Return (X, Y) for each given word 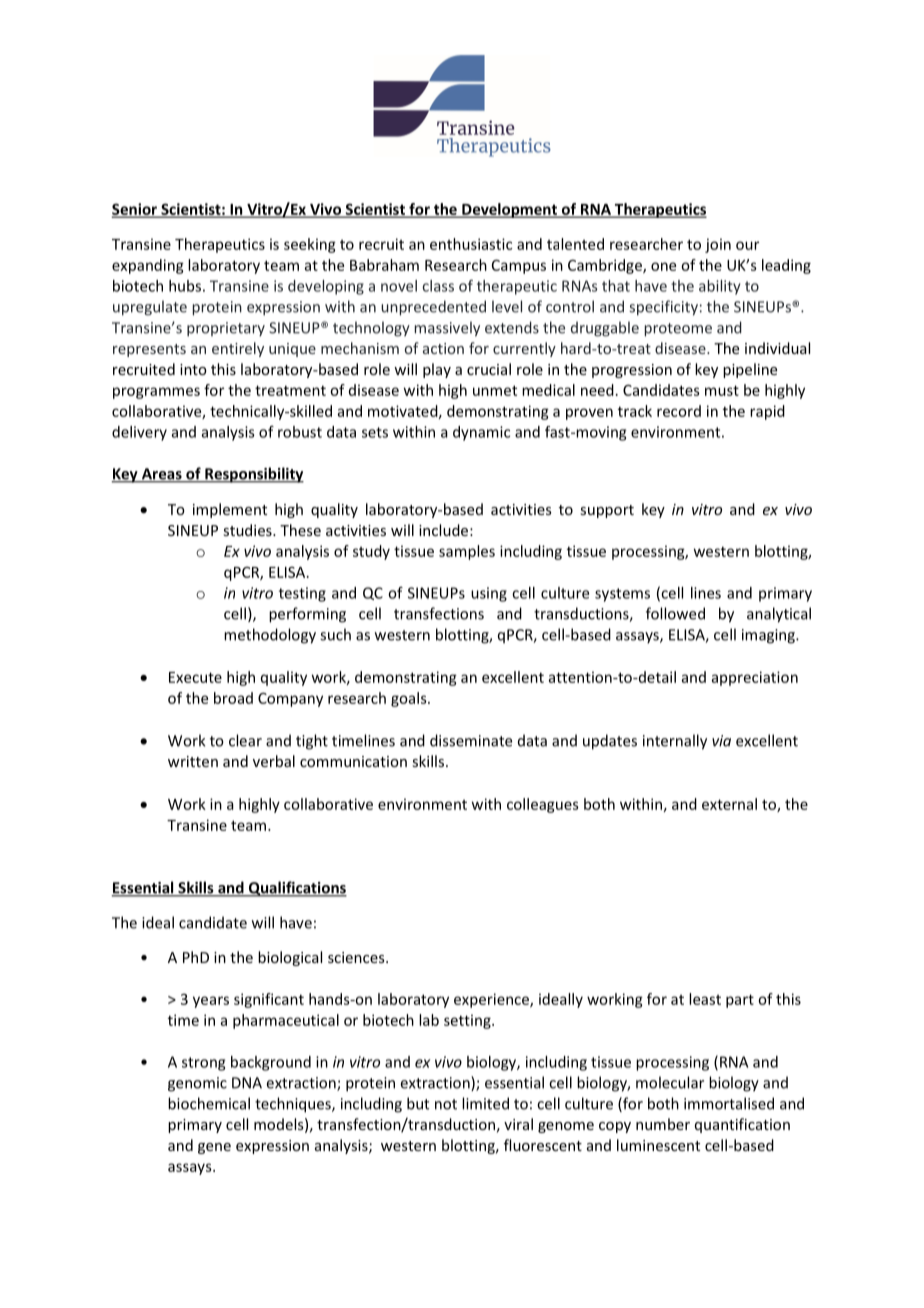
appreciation (755, 678)
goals (410, 699)
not (446, 1104)
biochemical (209, 1103)
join (718, 245)
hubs (185, 286)
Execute (195, 677)
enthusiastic (471, 244)
